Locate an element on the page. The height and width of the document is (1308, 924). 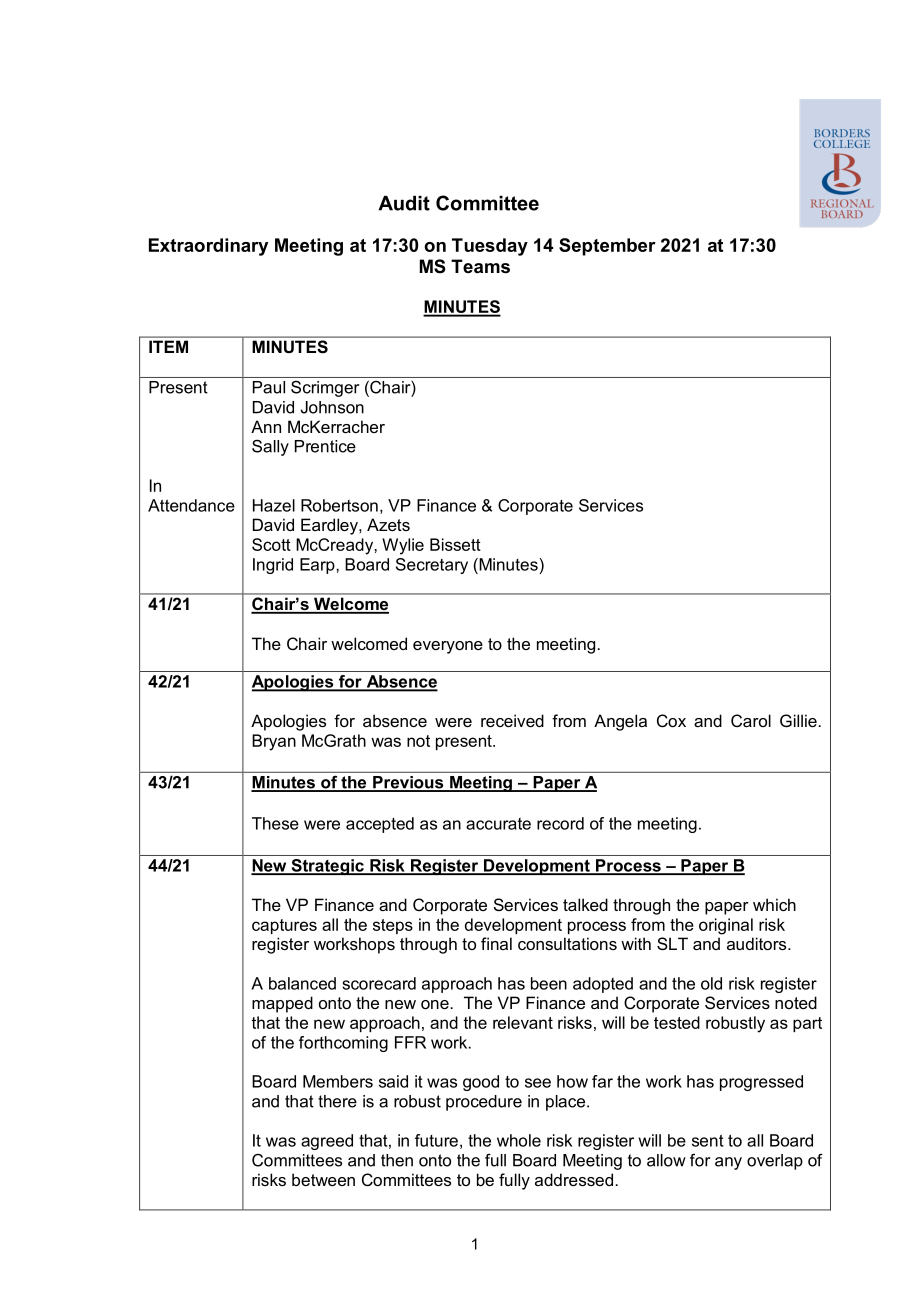
agreed is located at coordinates (327, 1142).
